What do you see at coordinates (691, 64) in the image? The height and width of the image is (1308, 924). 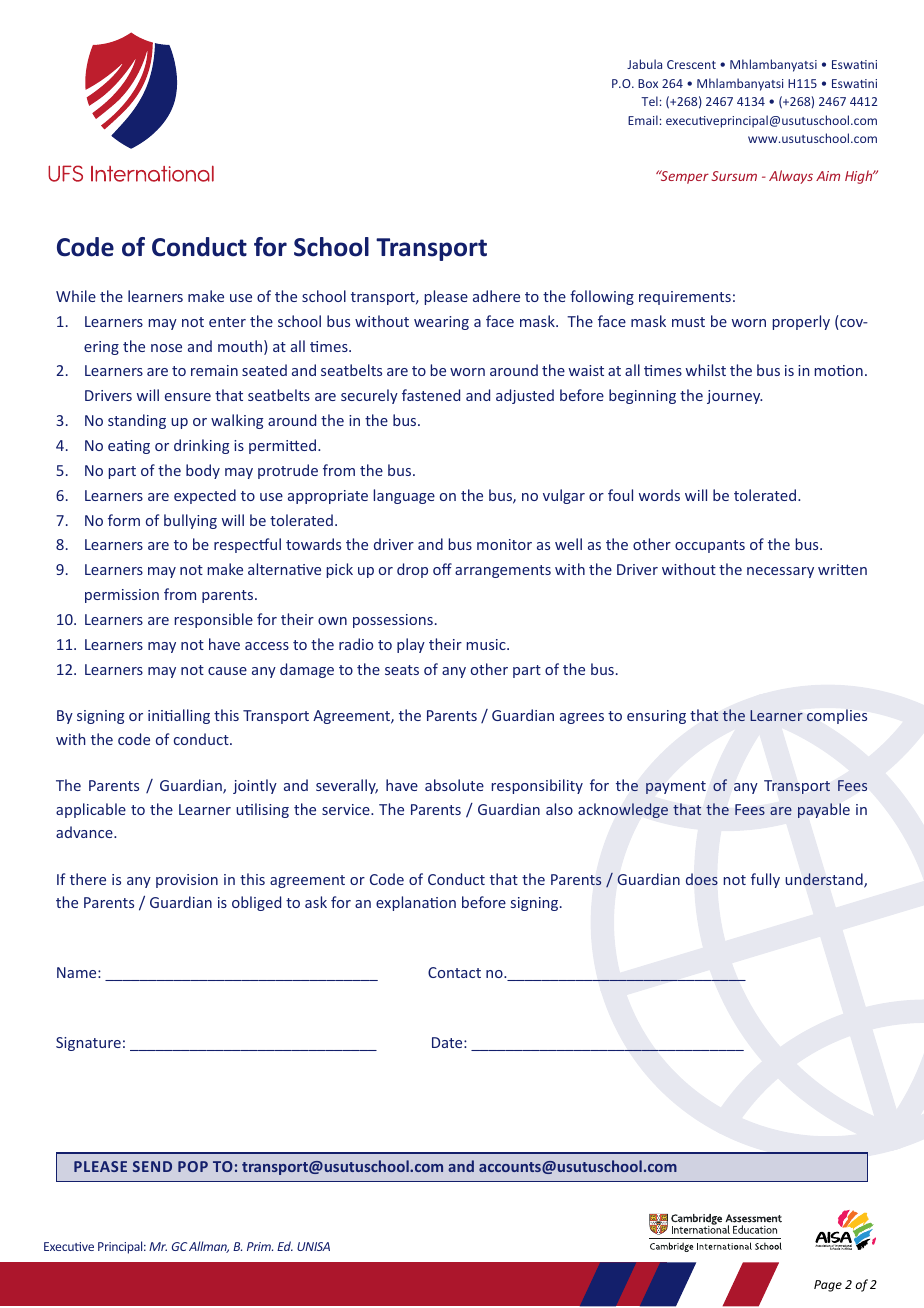 I see `Crescent` at bounding box center [691, 64].
